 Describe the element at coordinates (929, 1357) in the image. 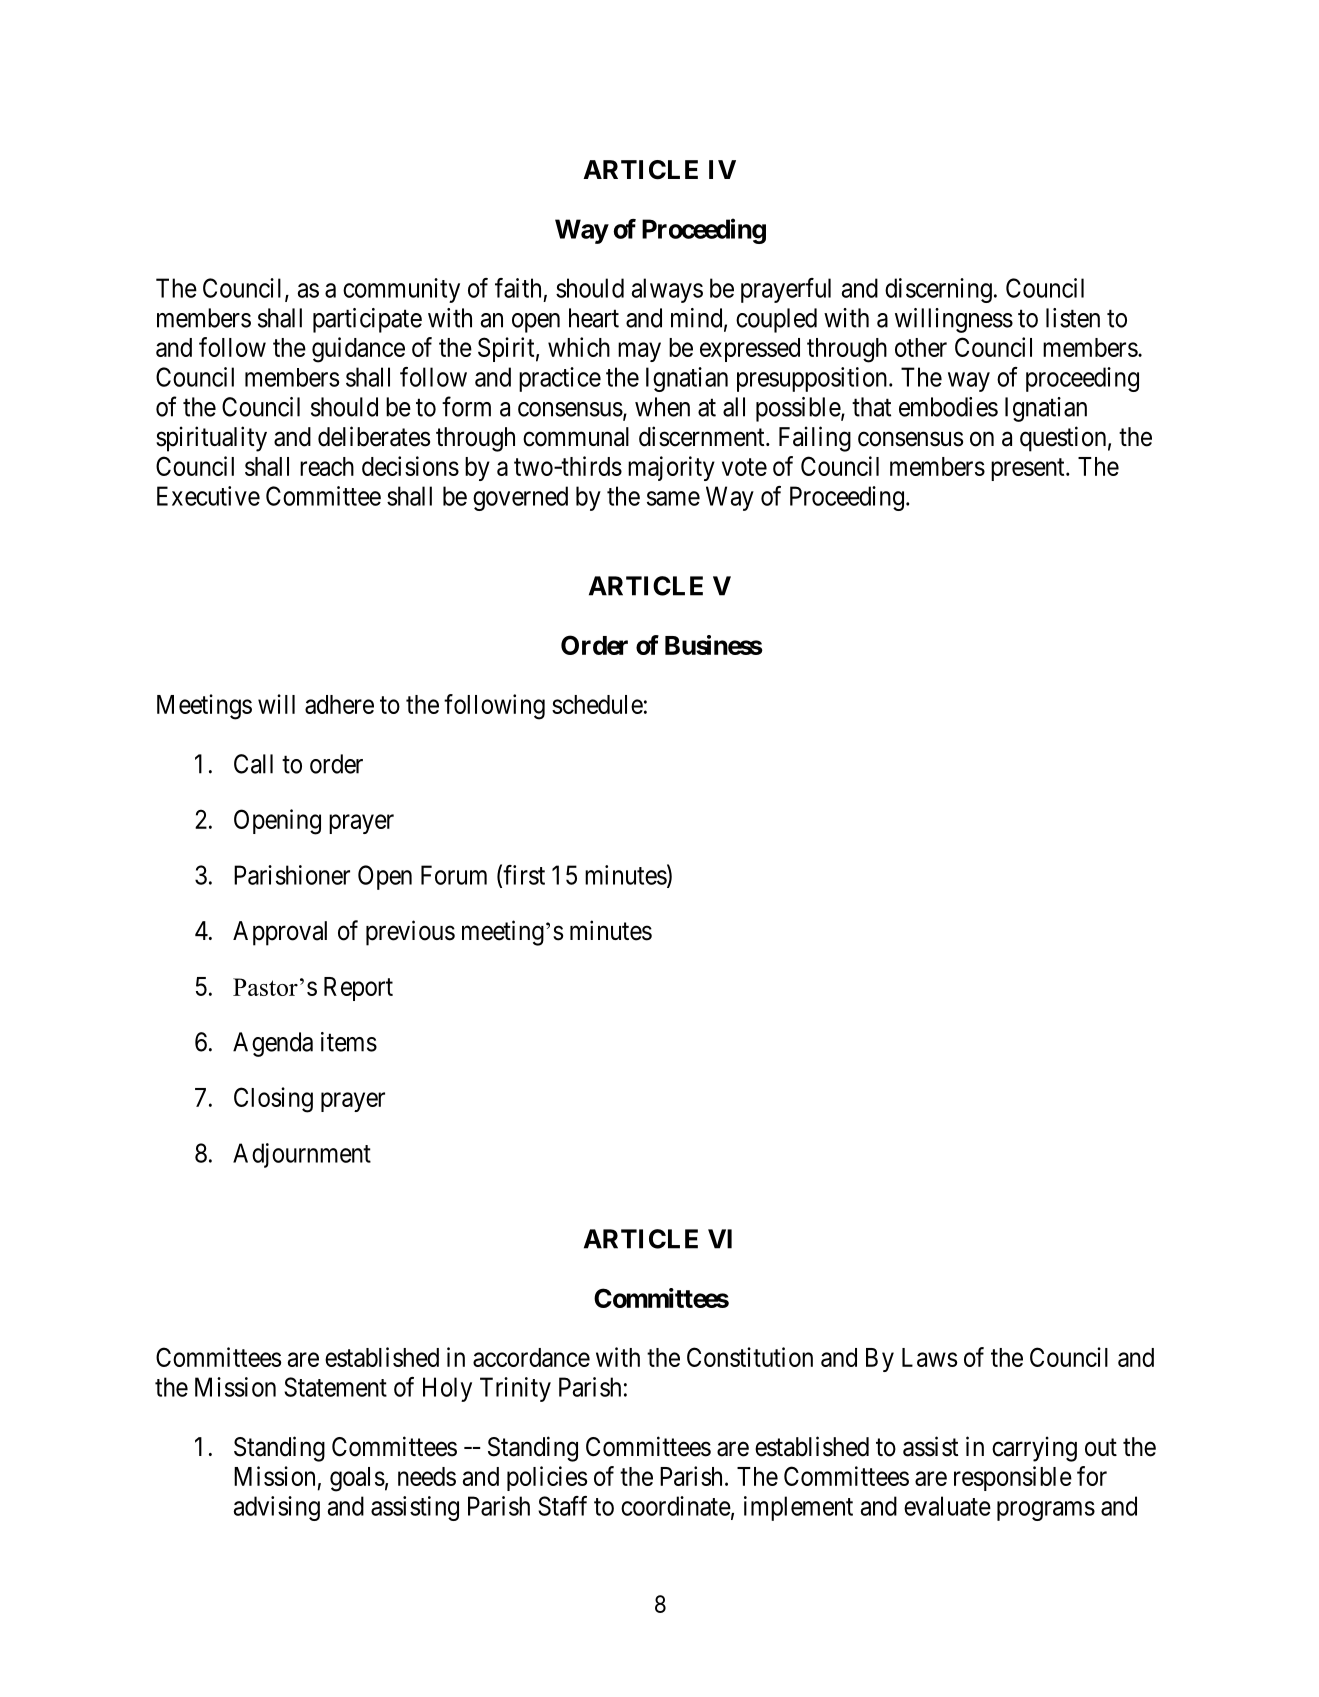

I see `Laws` at that location.
